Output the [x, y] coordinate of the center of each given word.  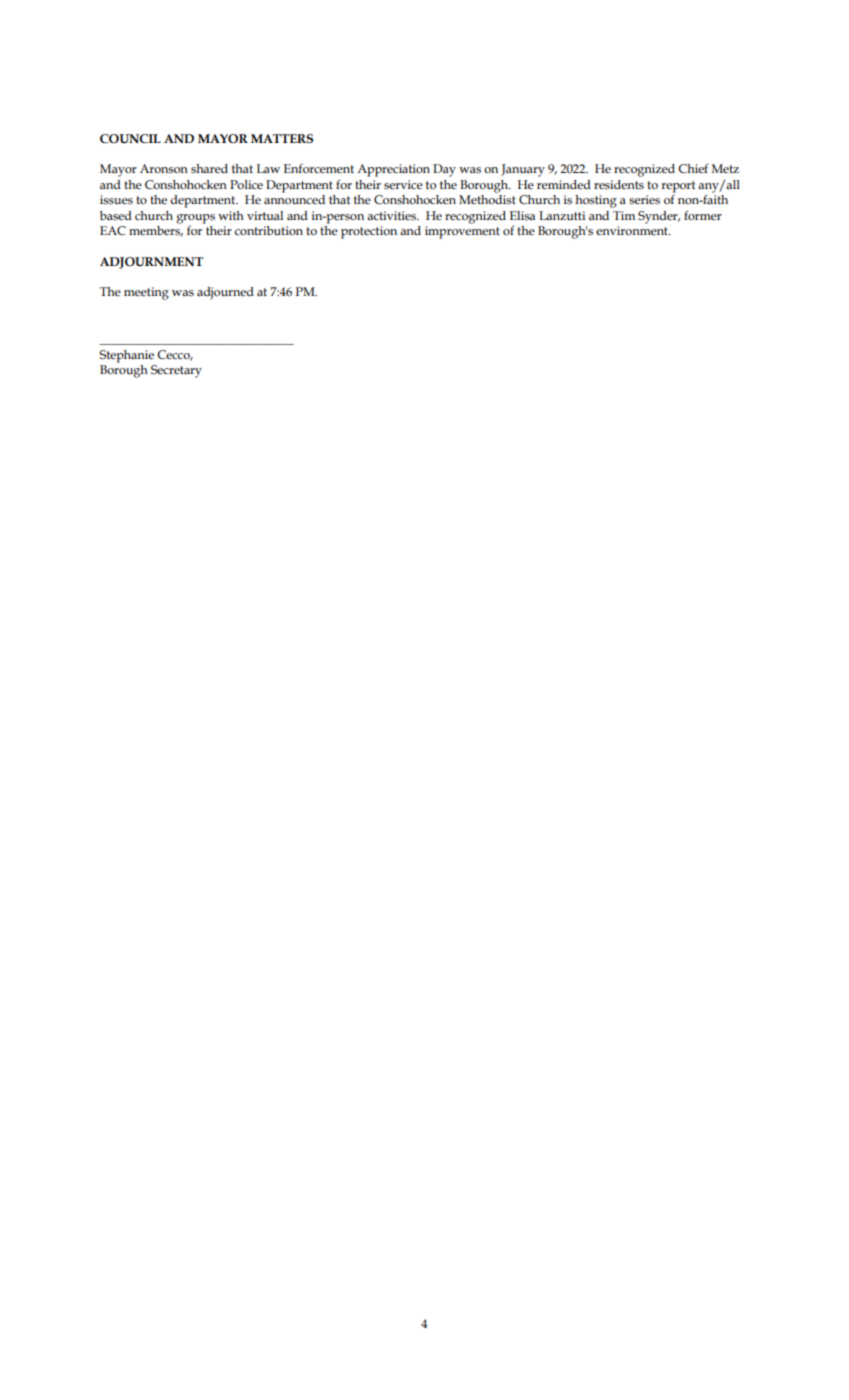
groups [195, 219]
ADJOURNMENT [151, 263]
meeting [146, 293]
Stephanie [126, 356]
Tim [624, 215]
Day [444, 170]
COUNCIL [130, 139]
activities [393, 216]
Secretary [176, 371]
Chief [693, 169]
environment [633, 231]
